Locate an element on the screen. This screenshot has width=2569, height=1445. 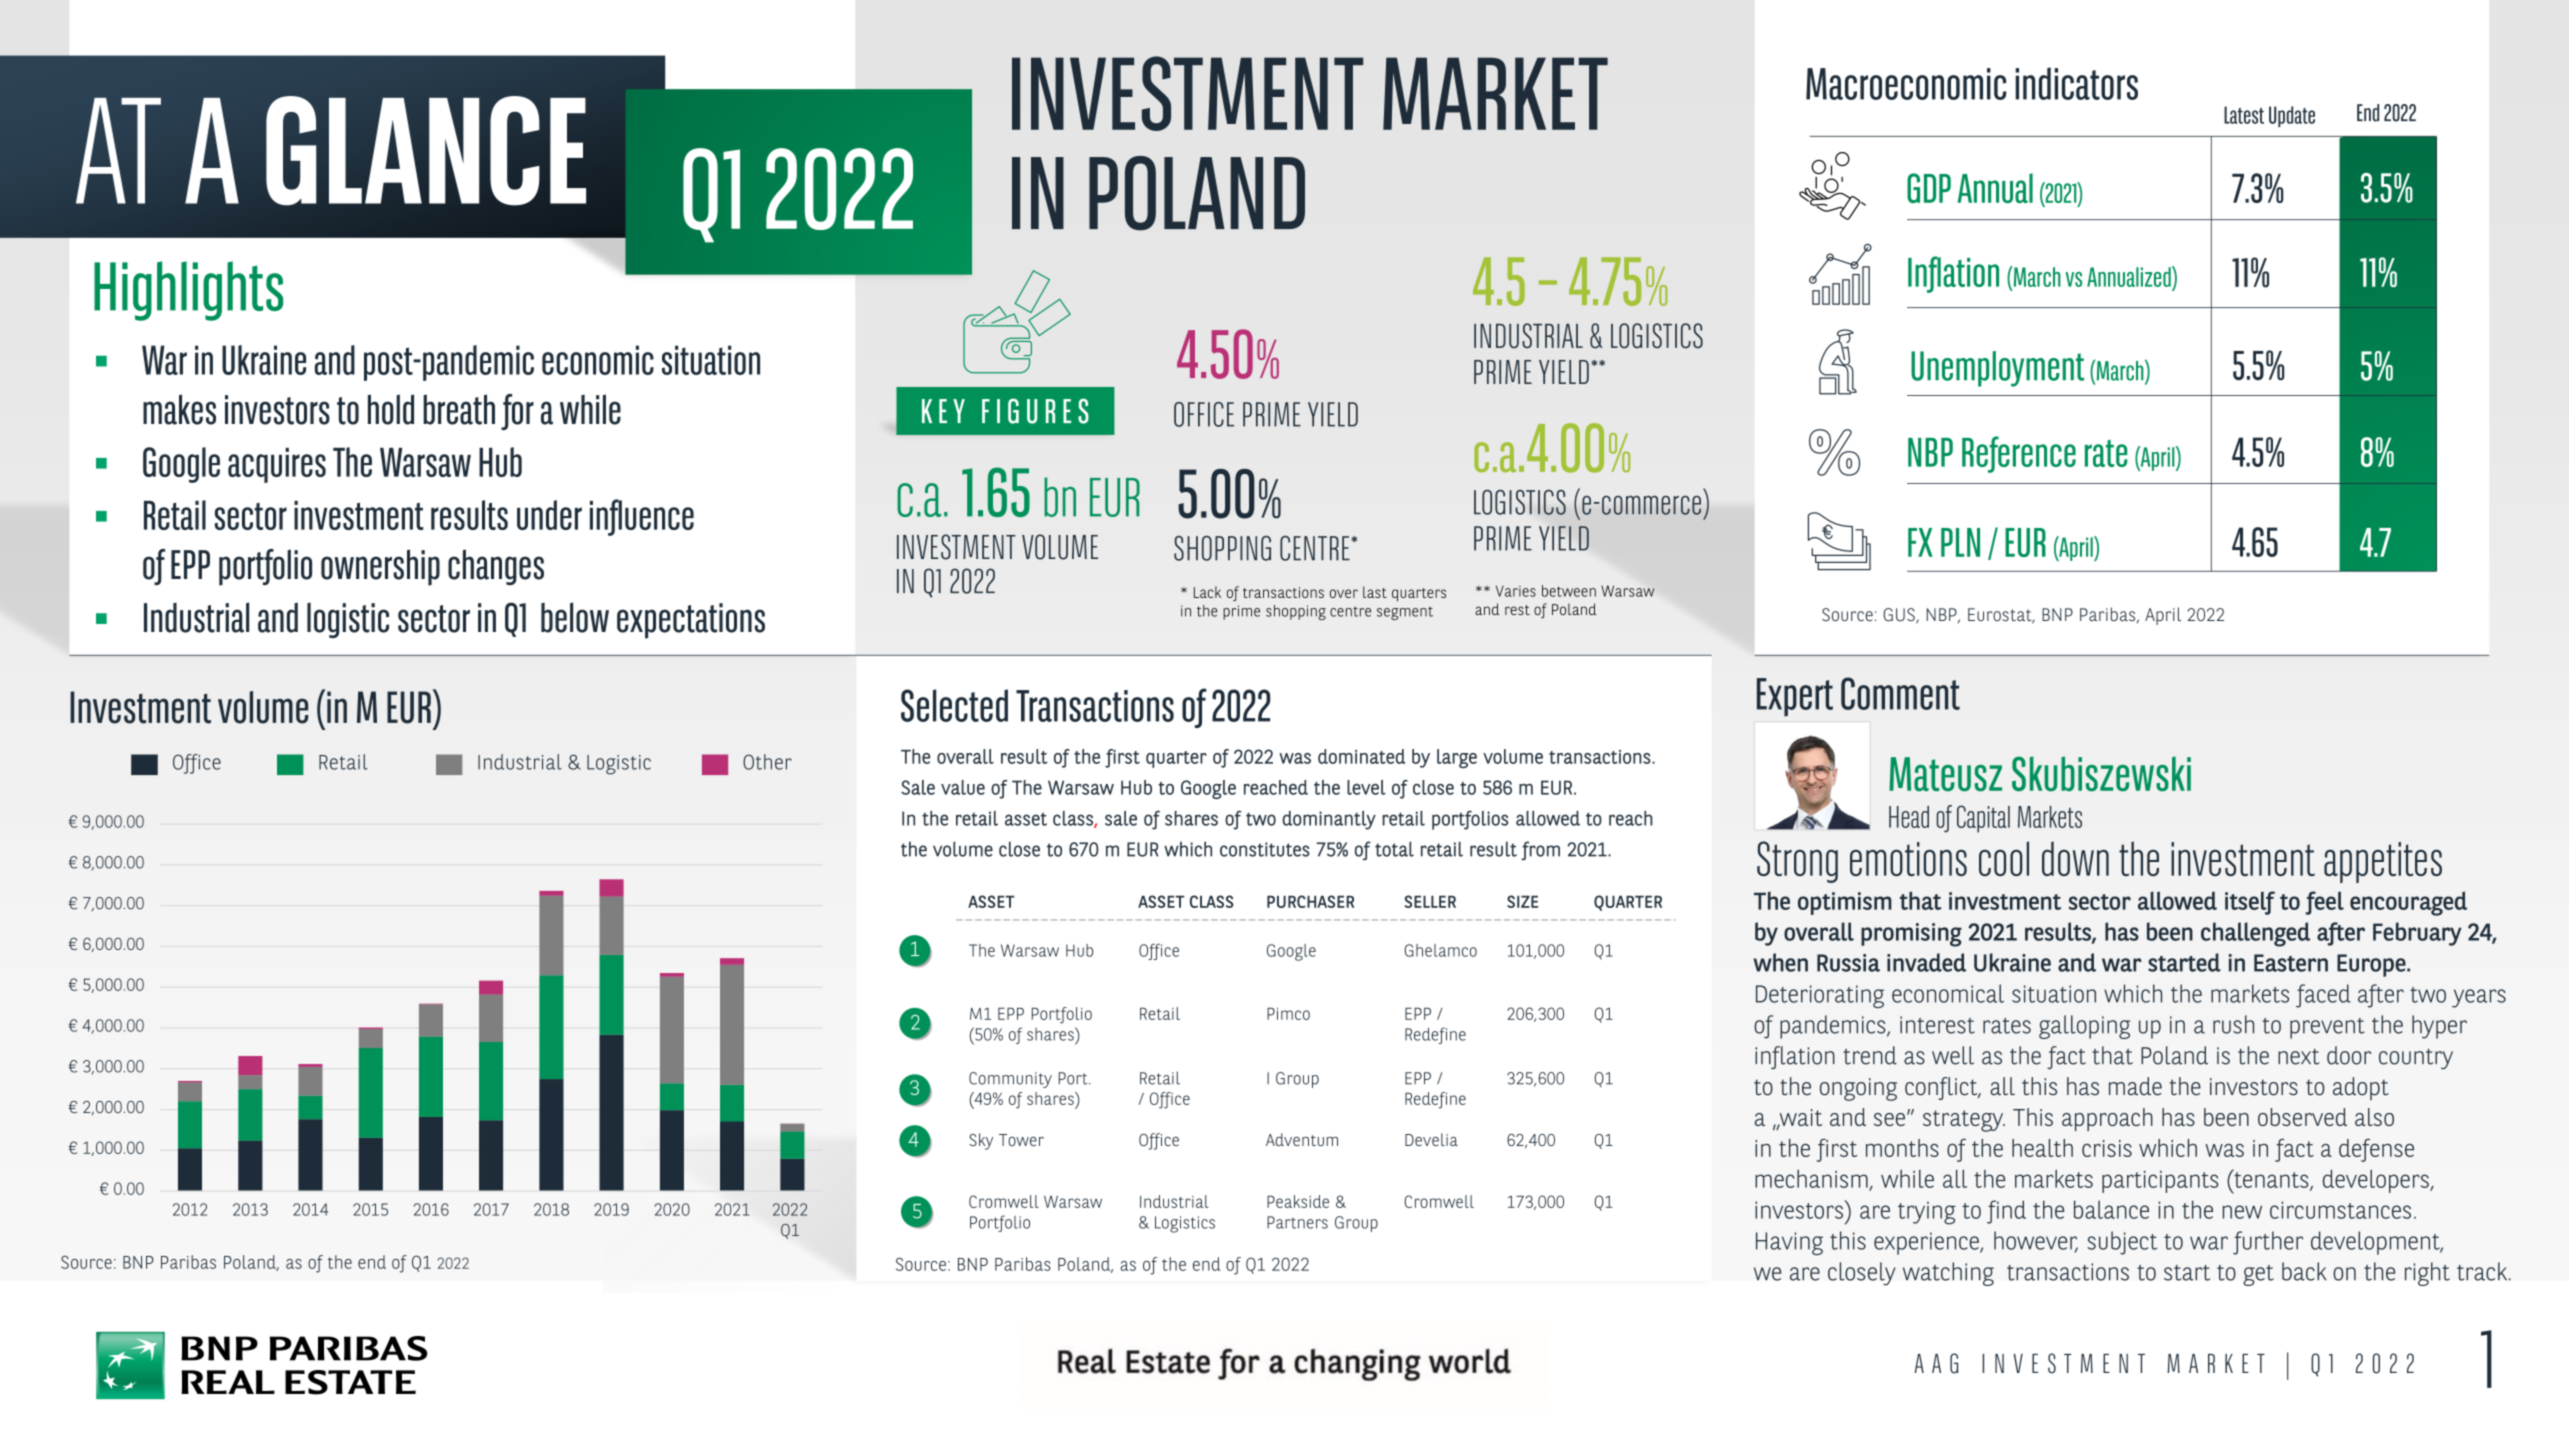
GDP is located at coordinates (1929, 188).
